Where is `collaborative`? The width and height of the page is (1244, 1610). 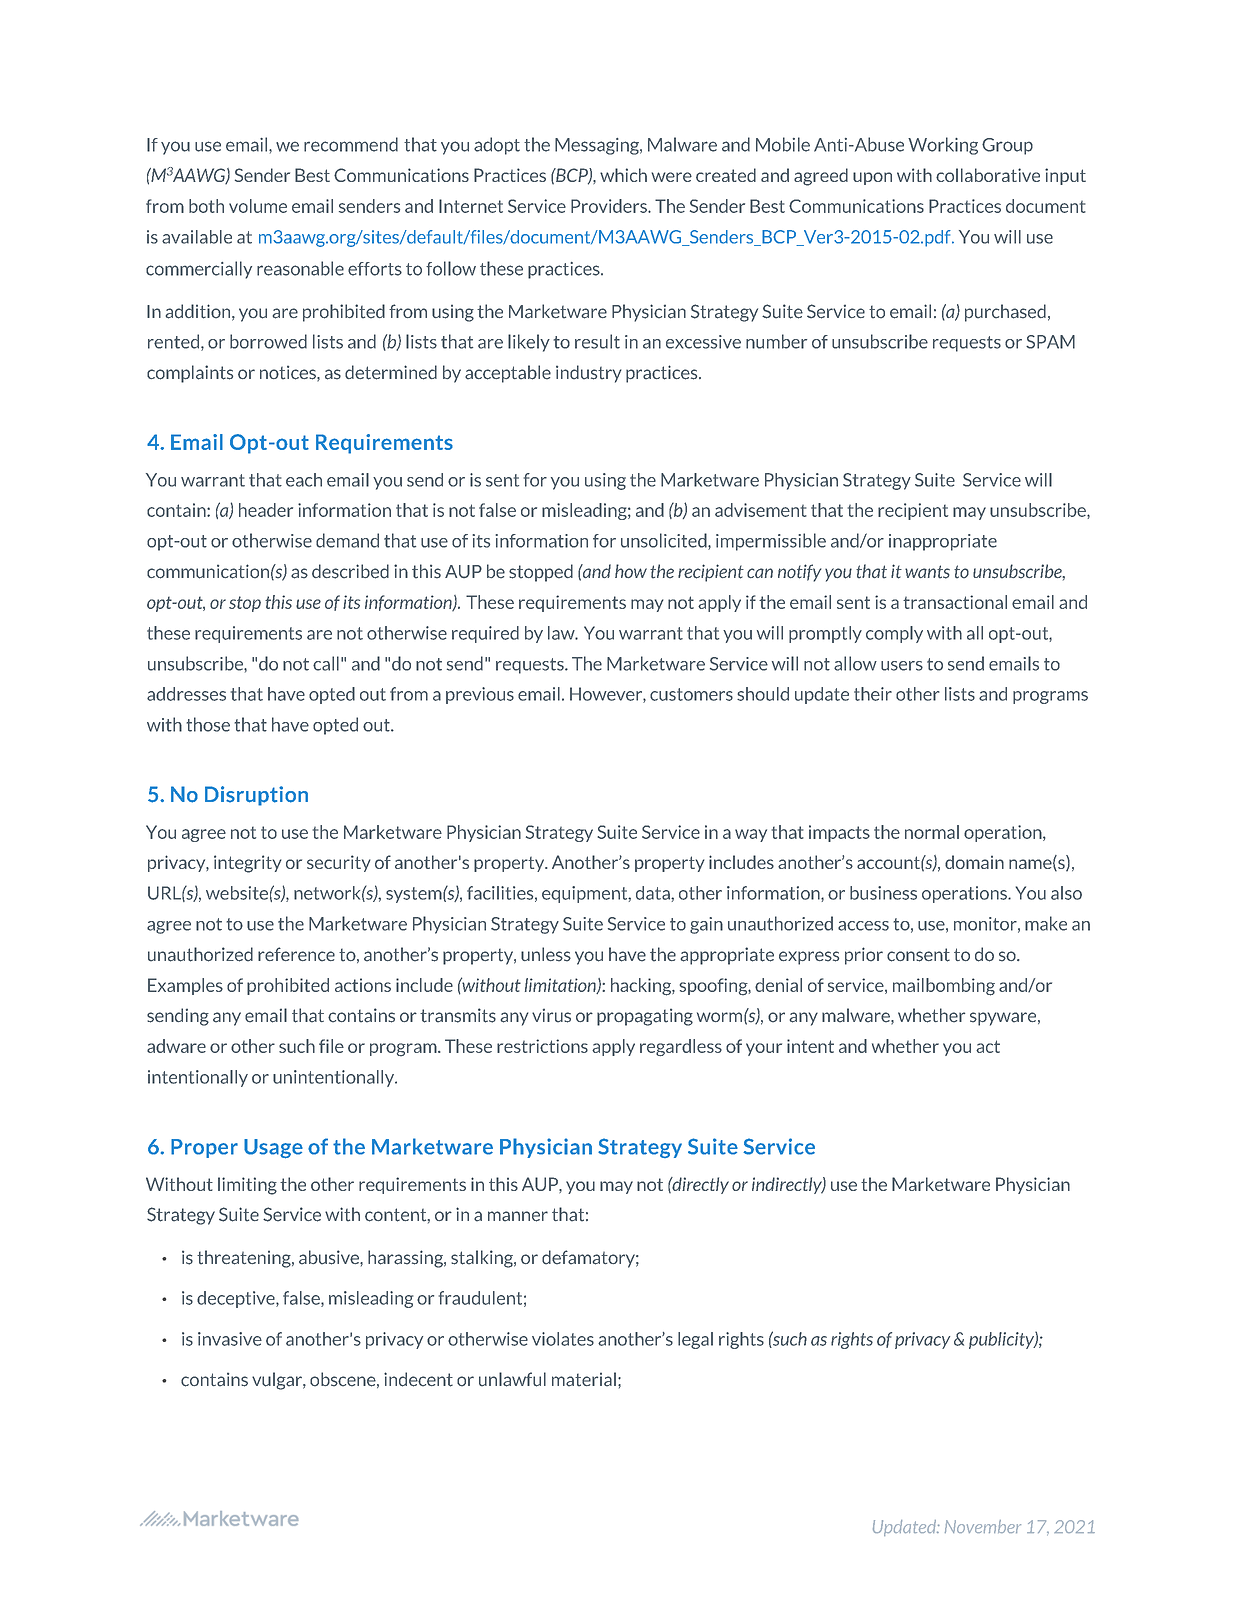 collaborative is located at coordinates (988, 175).
